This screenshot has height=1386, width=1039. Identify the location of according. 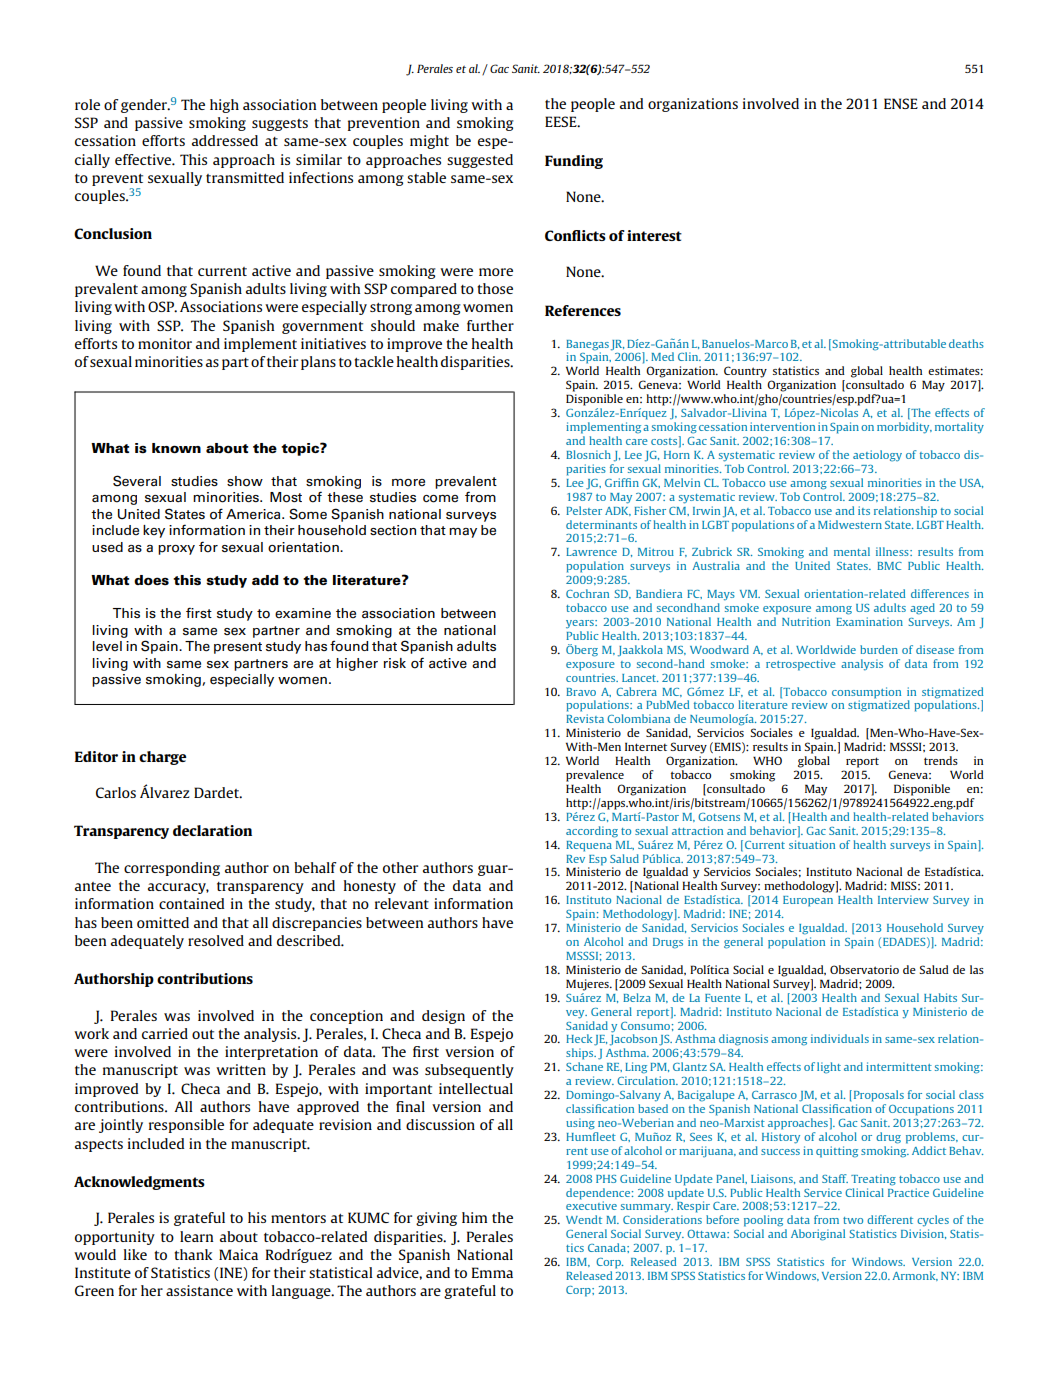
(592, 832).
